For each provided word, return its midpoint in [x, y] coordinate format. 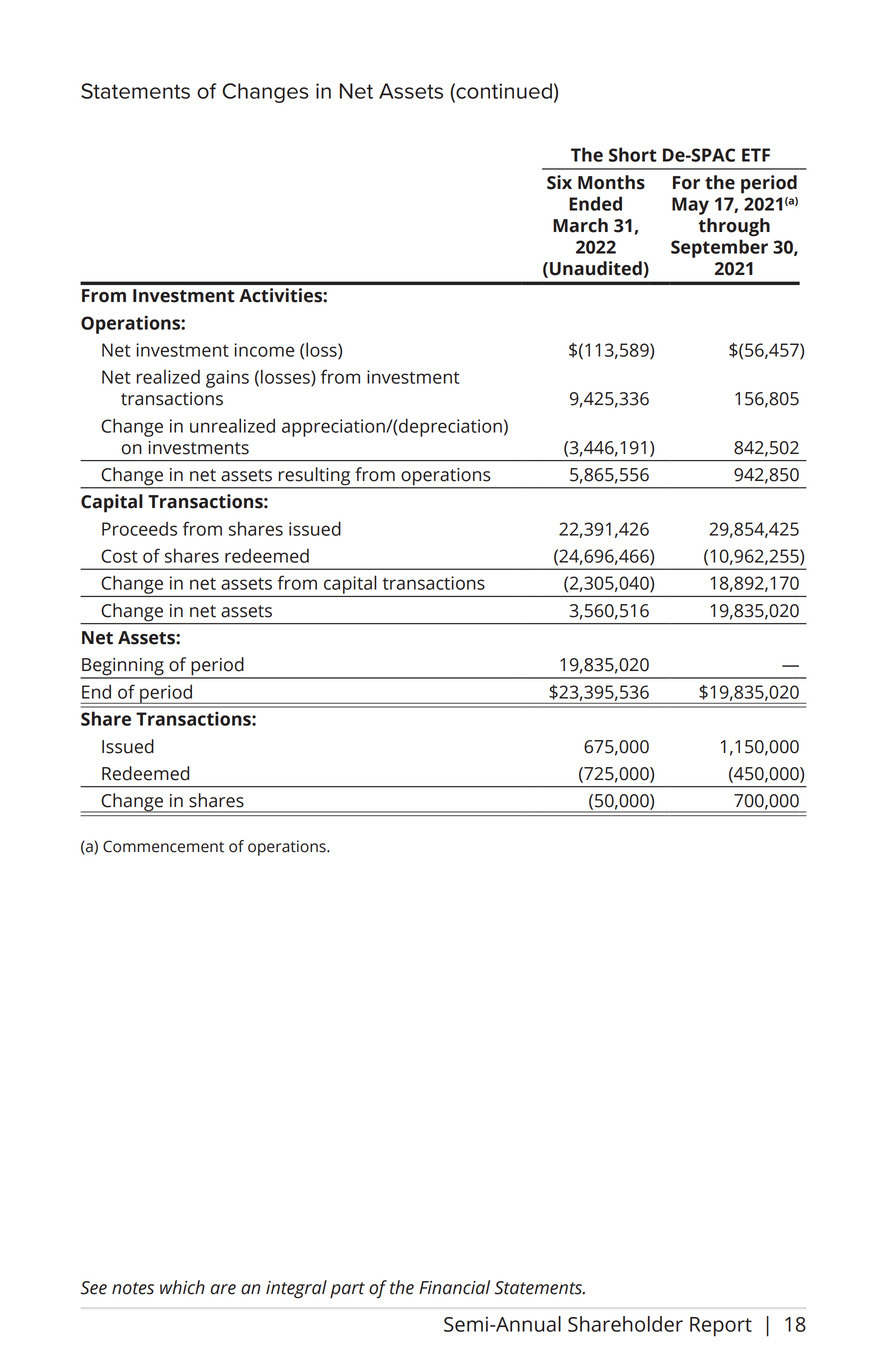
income [264, 350]
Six [559, 182]
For [686, 183]
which [182, 1287]
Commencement [163, 846]
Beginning [123, 668]
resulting [315, 477]
